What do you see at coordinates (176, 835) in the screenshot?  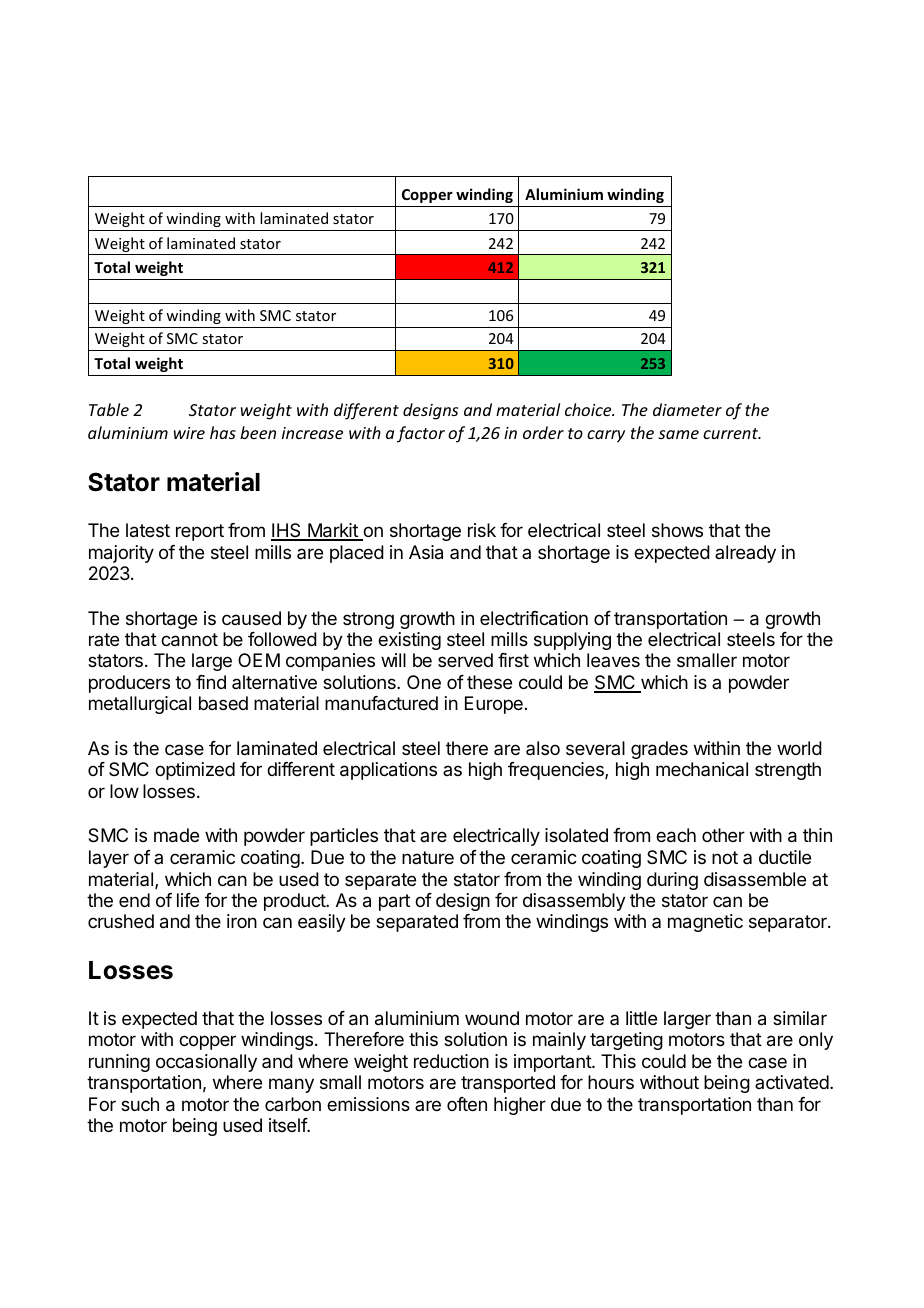 I see `made` at bounding box center [176, 835].
